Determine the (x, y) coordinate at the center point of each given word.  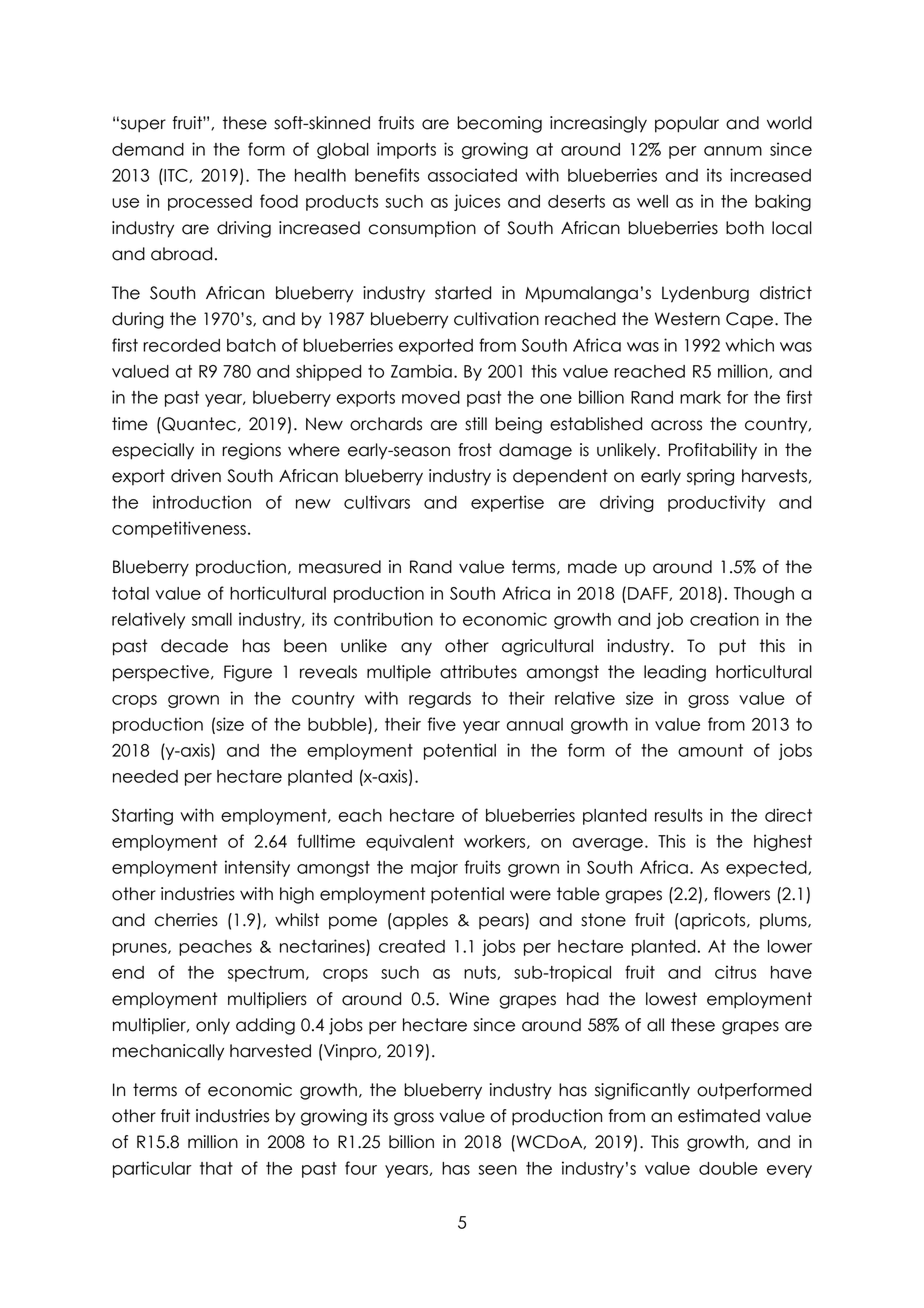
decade (194, 646)
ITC (176, 175)
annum (733, 151)
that (216, 1168)
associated (472, 175)
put (732, 647)
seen (497, 1170)
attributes (478, 672)
